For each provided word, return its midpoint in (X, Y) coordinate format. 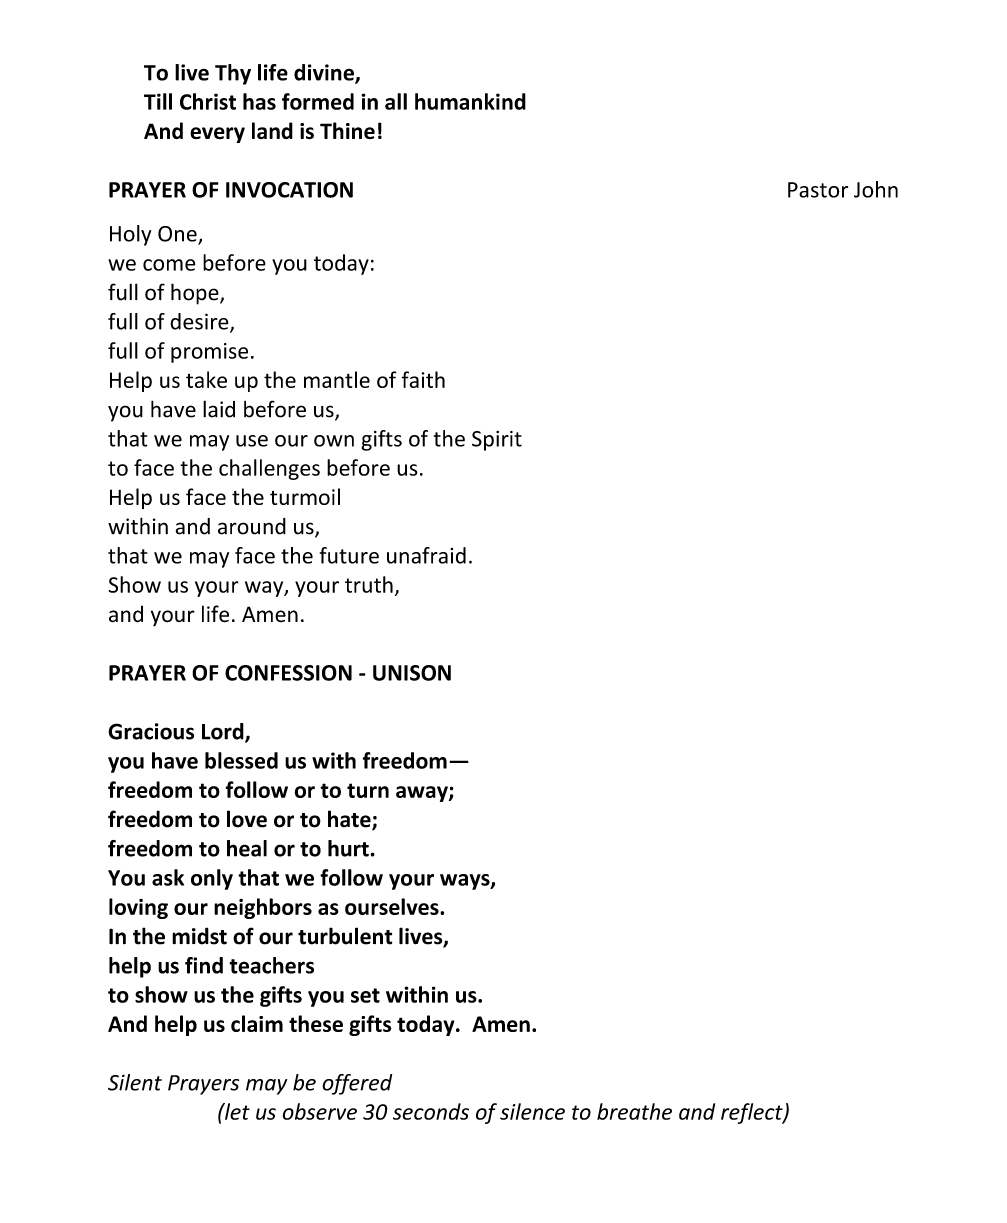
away (423, 794)
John (876, 189)
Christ (208, 101)
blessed (241, 760)
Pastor (818, 190)
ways (466, 882)
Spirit (497, 441)
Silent (135, 1082)
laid (219, 409)
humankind (470, 101)
